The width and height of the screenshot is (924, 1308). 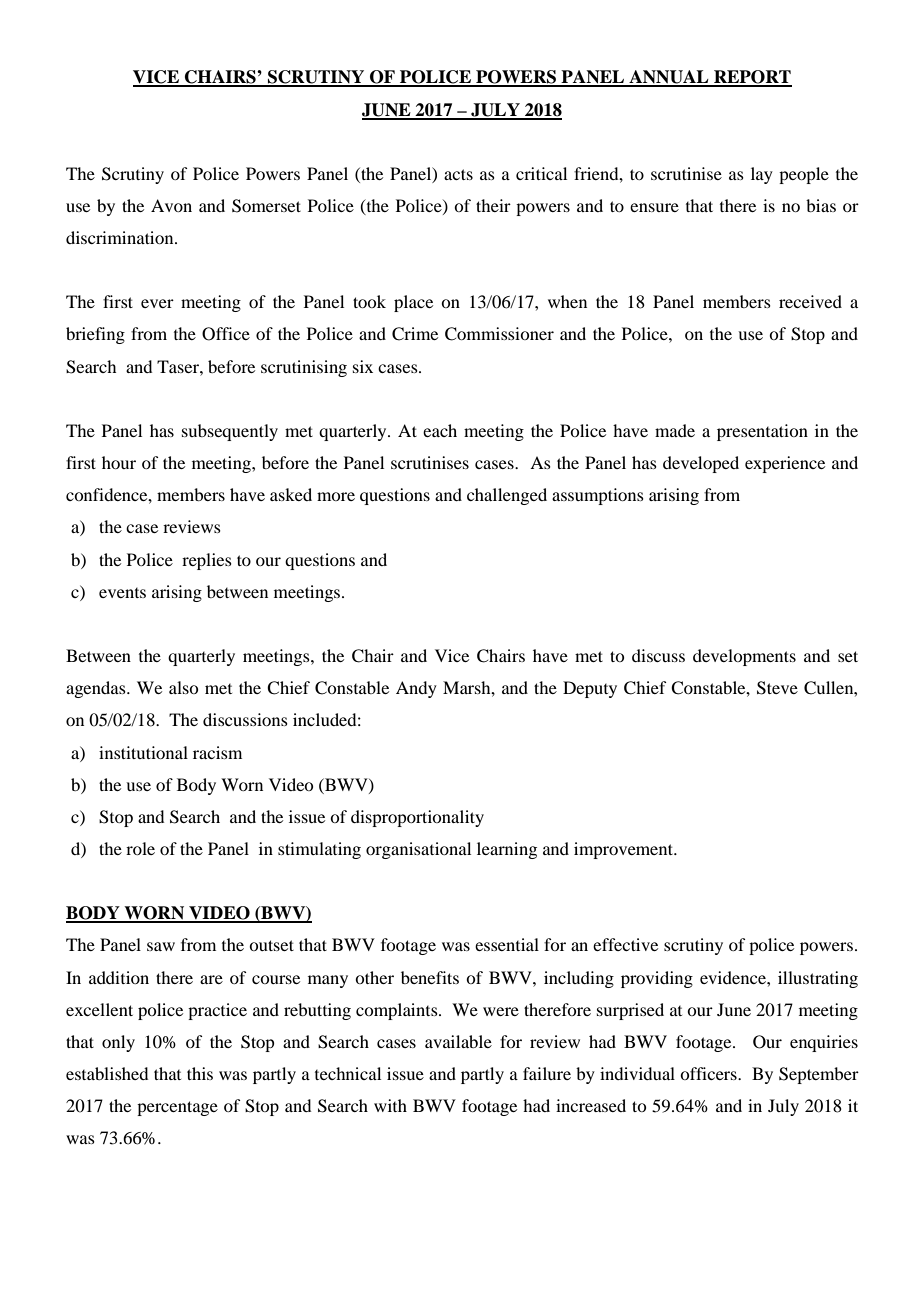 I want to click on Andy, so click(x=416, y=689).
